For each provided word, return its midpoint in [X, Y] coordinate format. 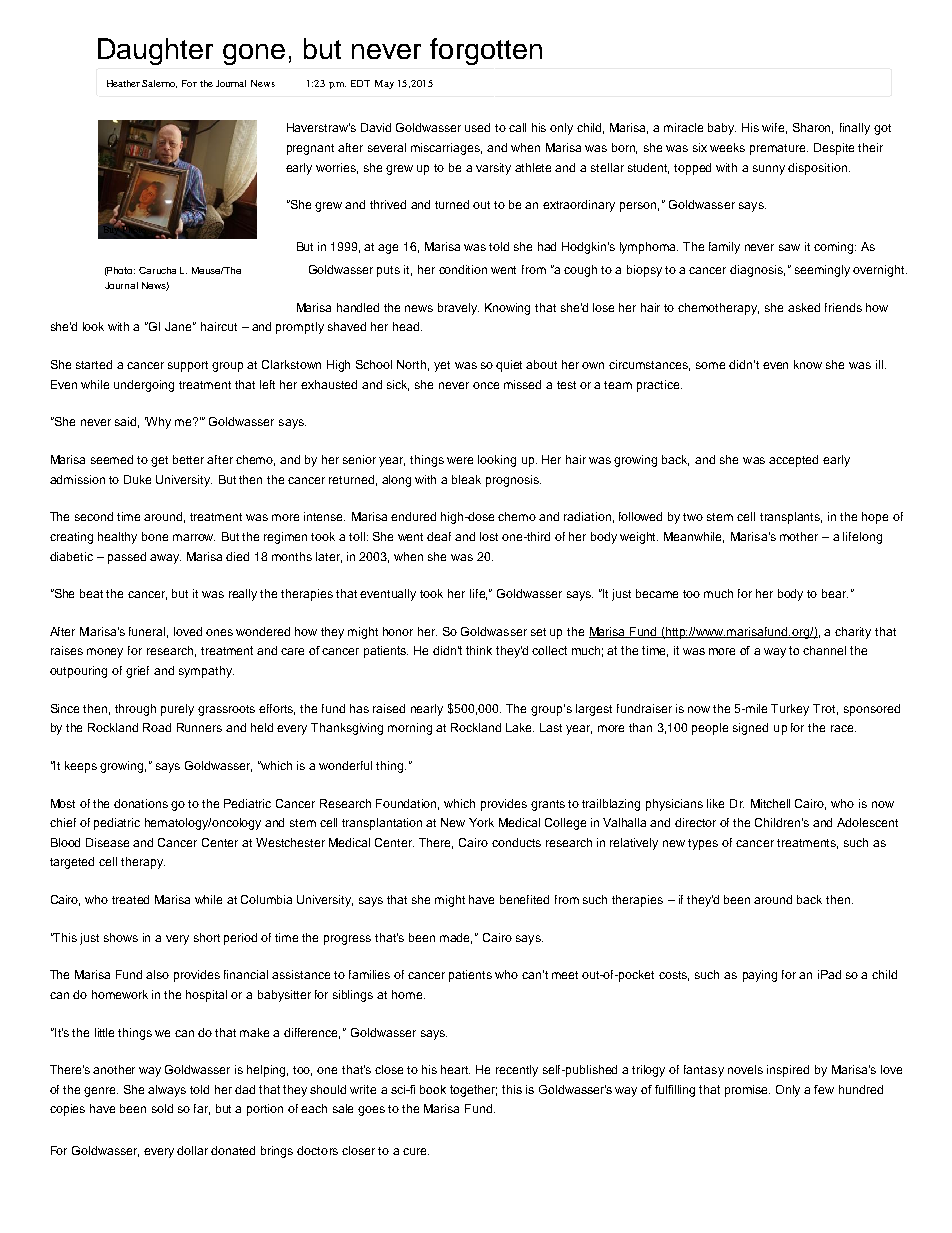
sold [162, 1108]
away [165, 559]
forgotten [486, 51]
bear [835, 593]
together [473, 1091]
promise [747, 1091]
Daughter [155, 51]
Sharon [813, 128]
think [479, 650]
